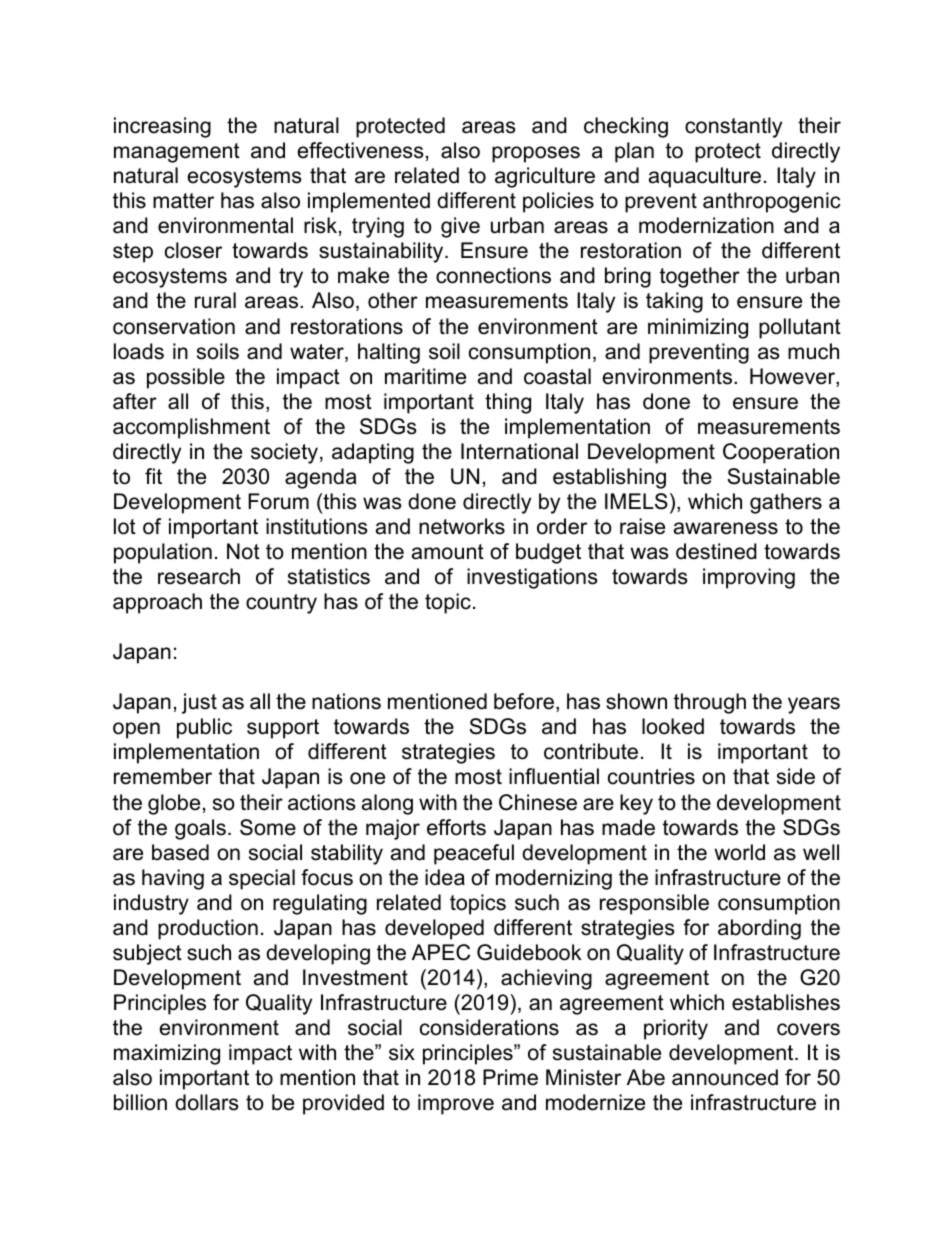 The image size is (952, 1233). Describe the element at coordinates (173, 879) in the document. I see `having` at that location.
